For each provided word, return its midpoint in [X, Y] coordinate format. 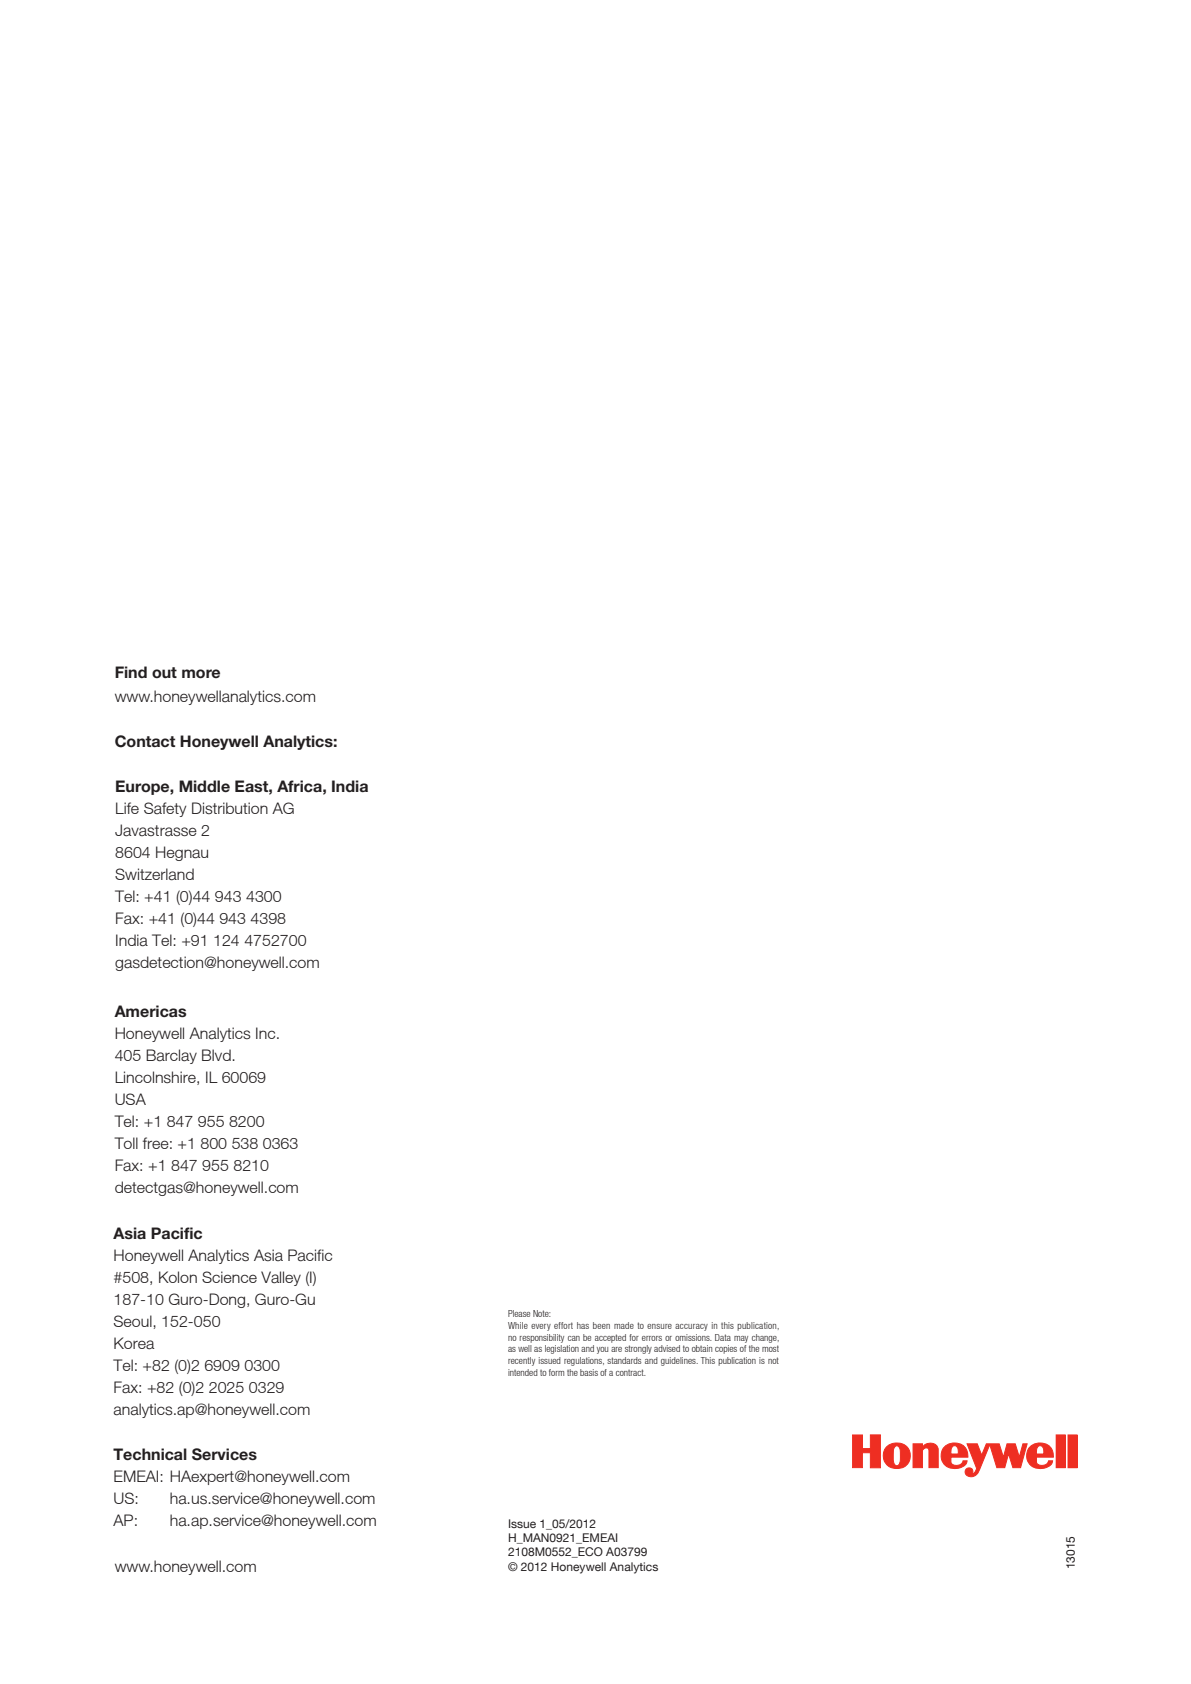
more [201, 674]
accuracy [691, 1327]
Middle [204, 786]
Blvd [217, 1055]
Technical [150, 1454]
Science [229, 1277]
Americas [150, 1011]
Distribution [230, 808]
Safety [165, 809]
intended [523, 1372]
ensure [659, 1326]
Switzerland [154, 874]
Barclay [171, 1056]
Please [519, 1313]
